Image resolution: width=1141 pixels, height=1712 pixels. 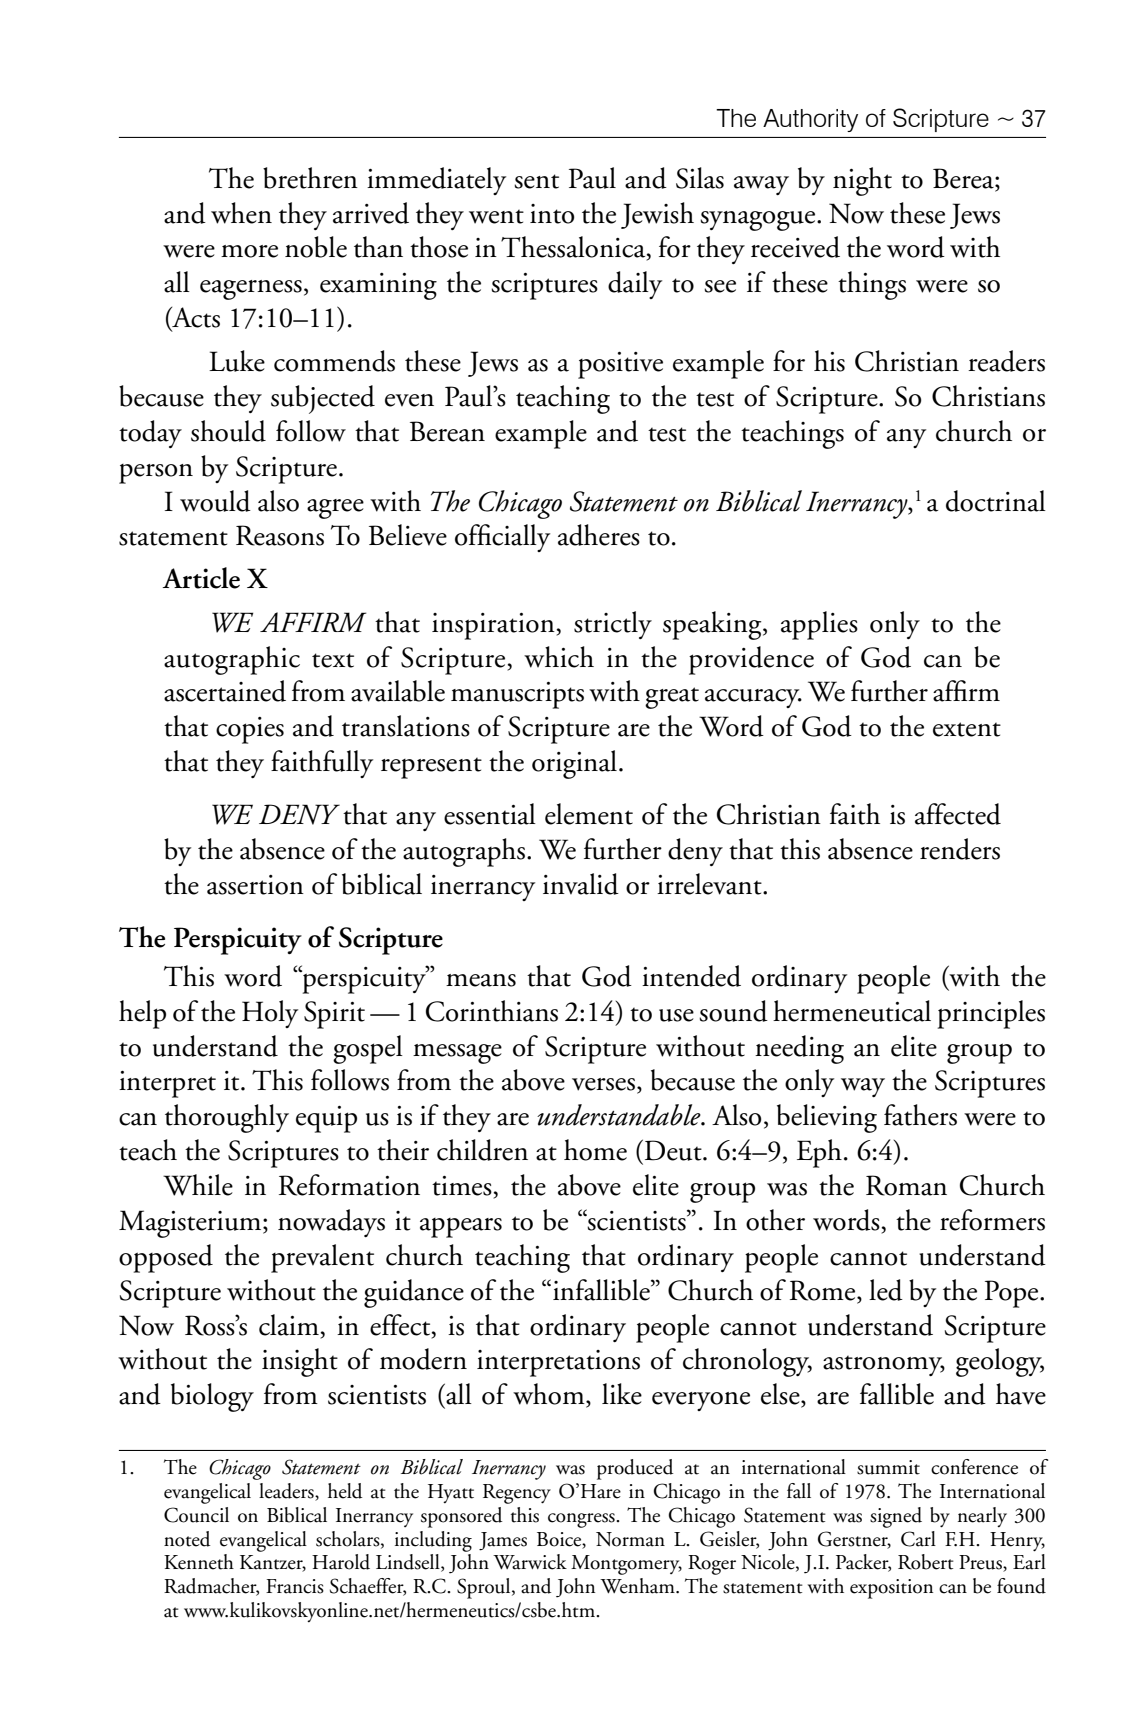 What do you see at coordinates (582, 1520) in the document?
I see `congress` at bounding box center [582, 1520].
